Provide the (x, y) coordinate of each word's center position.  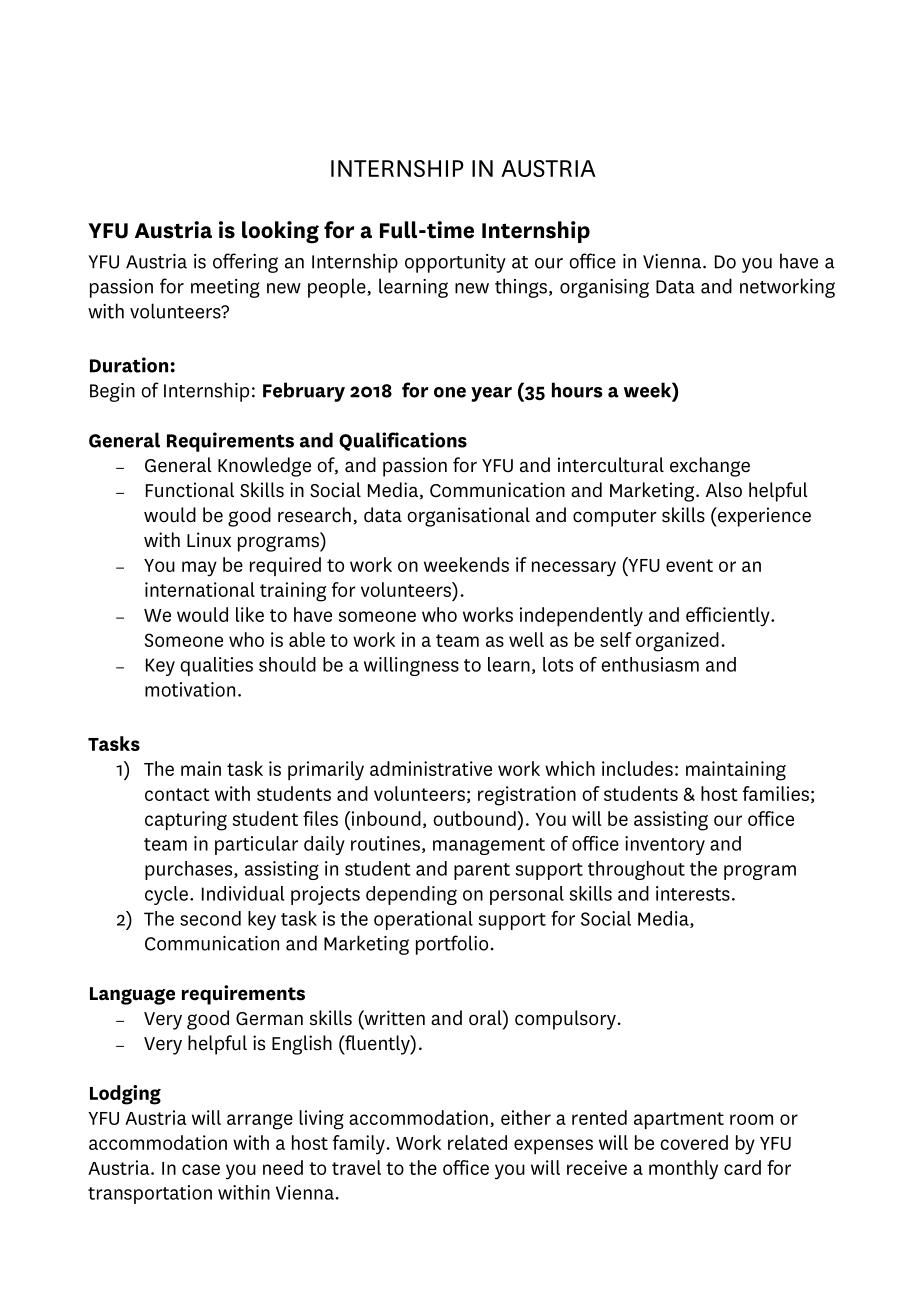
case (201, 1169)
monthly (683, 1170)
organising (604, 288)
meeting (225, 288)
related (477, 1142)
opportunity (455, 263)
